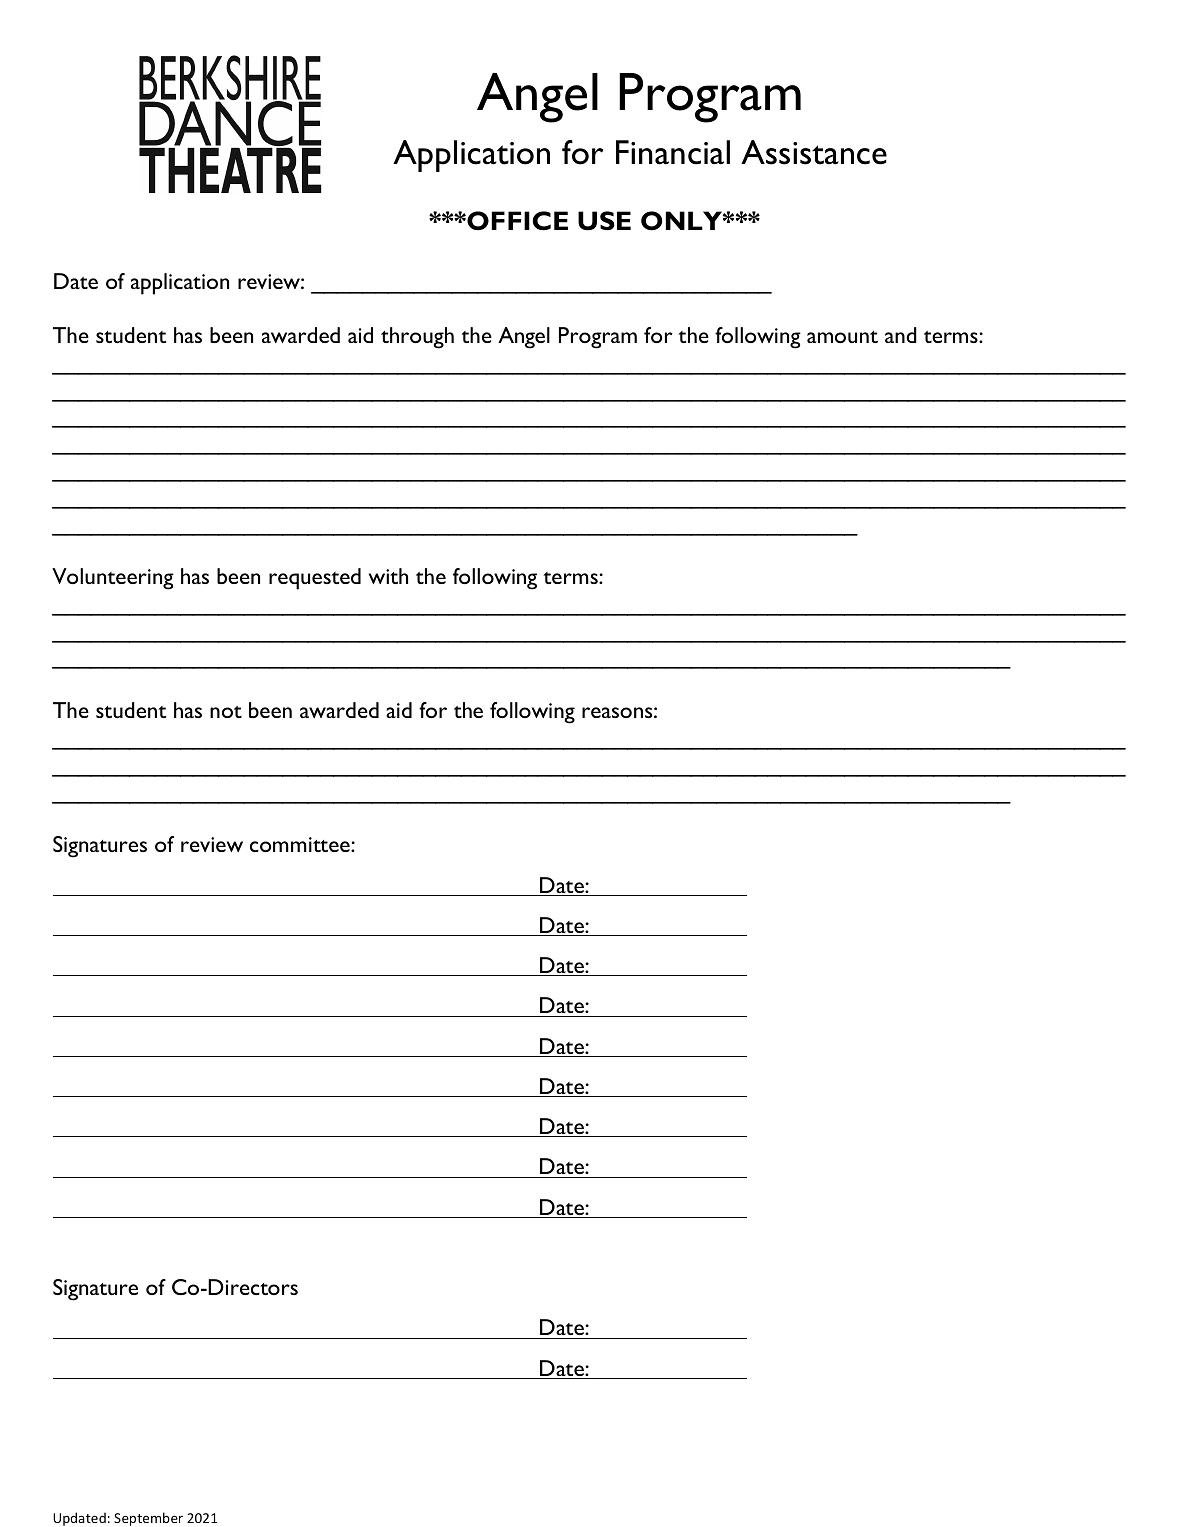 Image resolution: width=1180 pixels, height=1527 pixels. Describe the element at coordinates (604, 221) in the image. I see `USE` at that location.
